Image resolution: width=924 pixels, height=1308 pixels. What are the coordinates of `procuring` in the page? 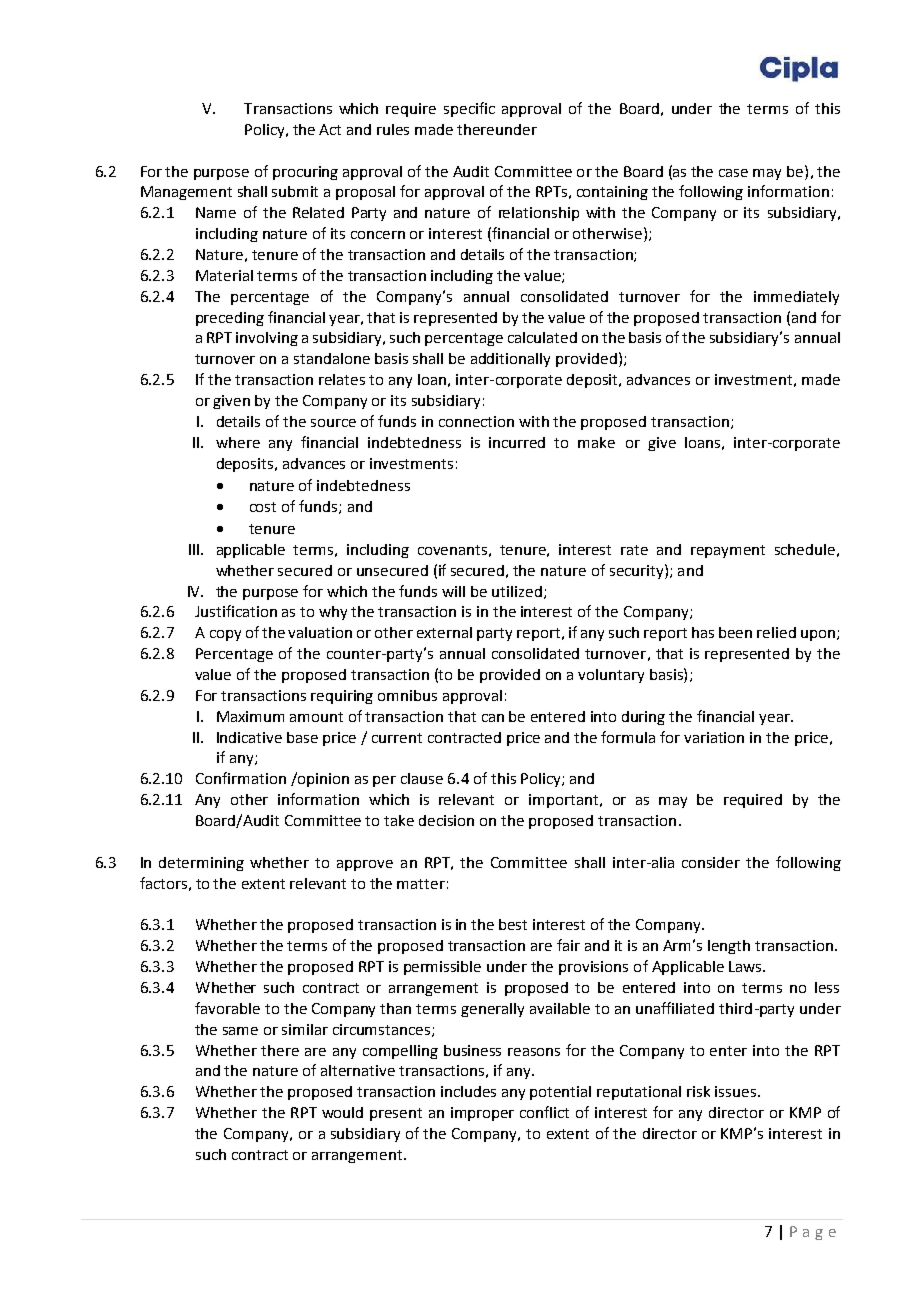 It's located at (305, 173).
